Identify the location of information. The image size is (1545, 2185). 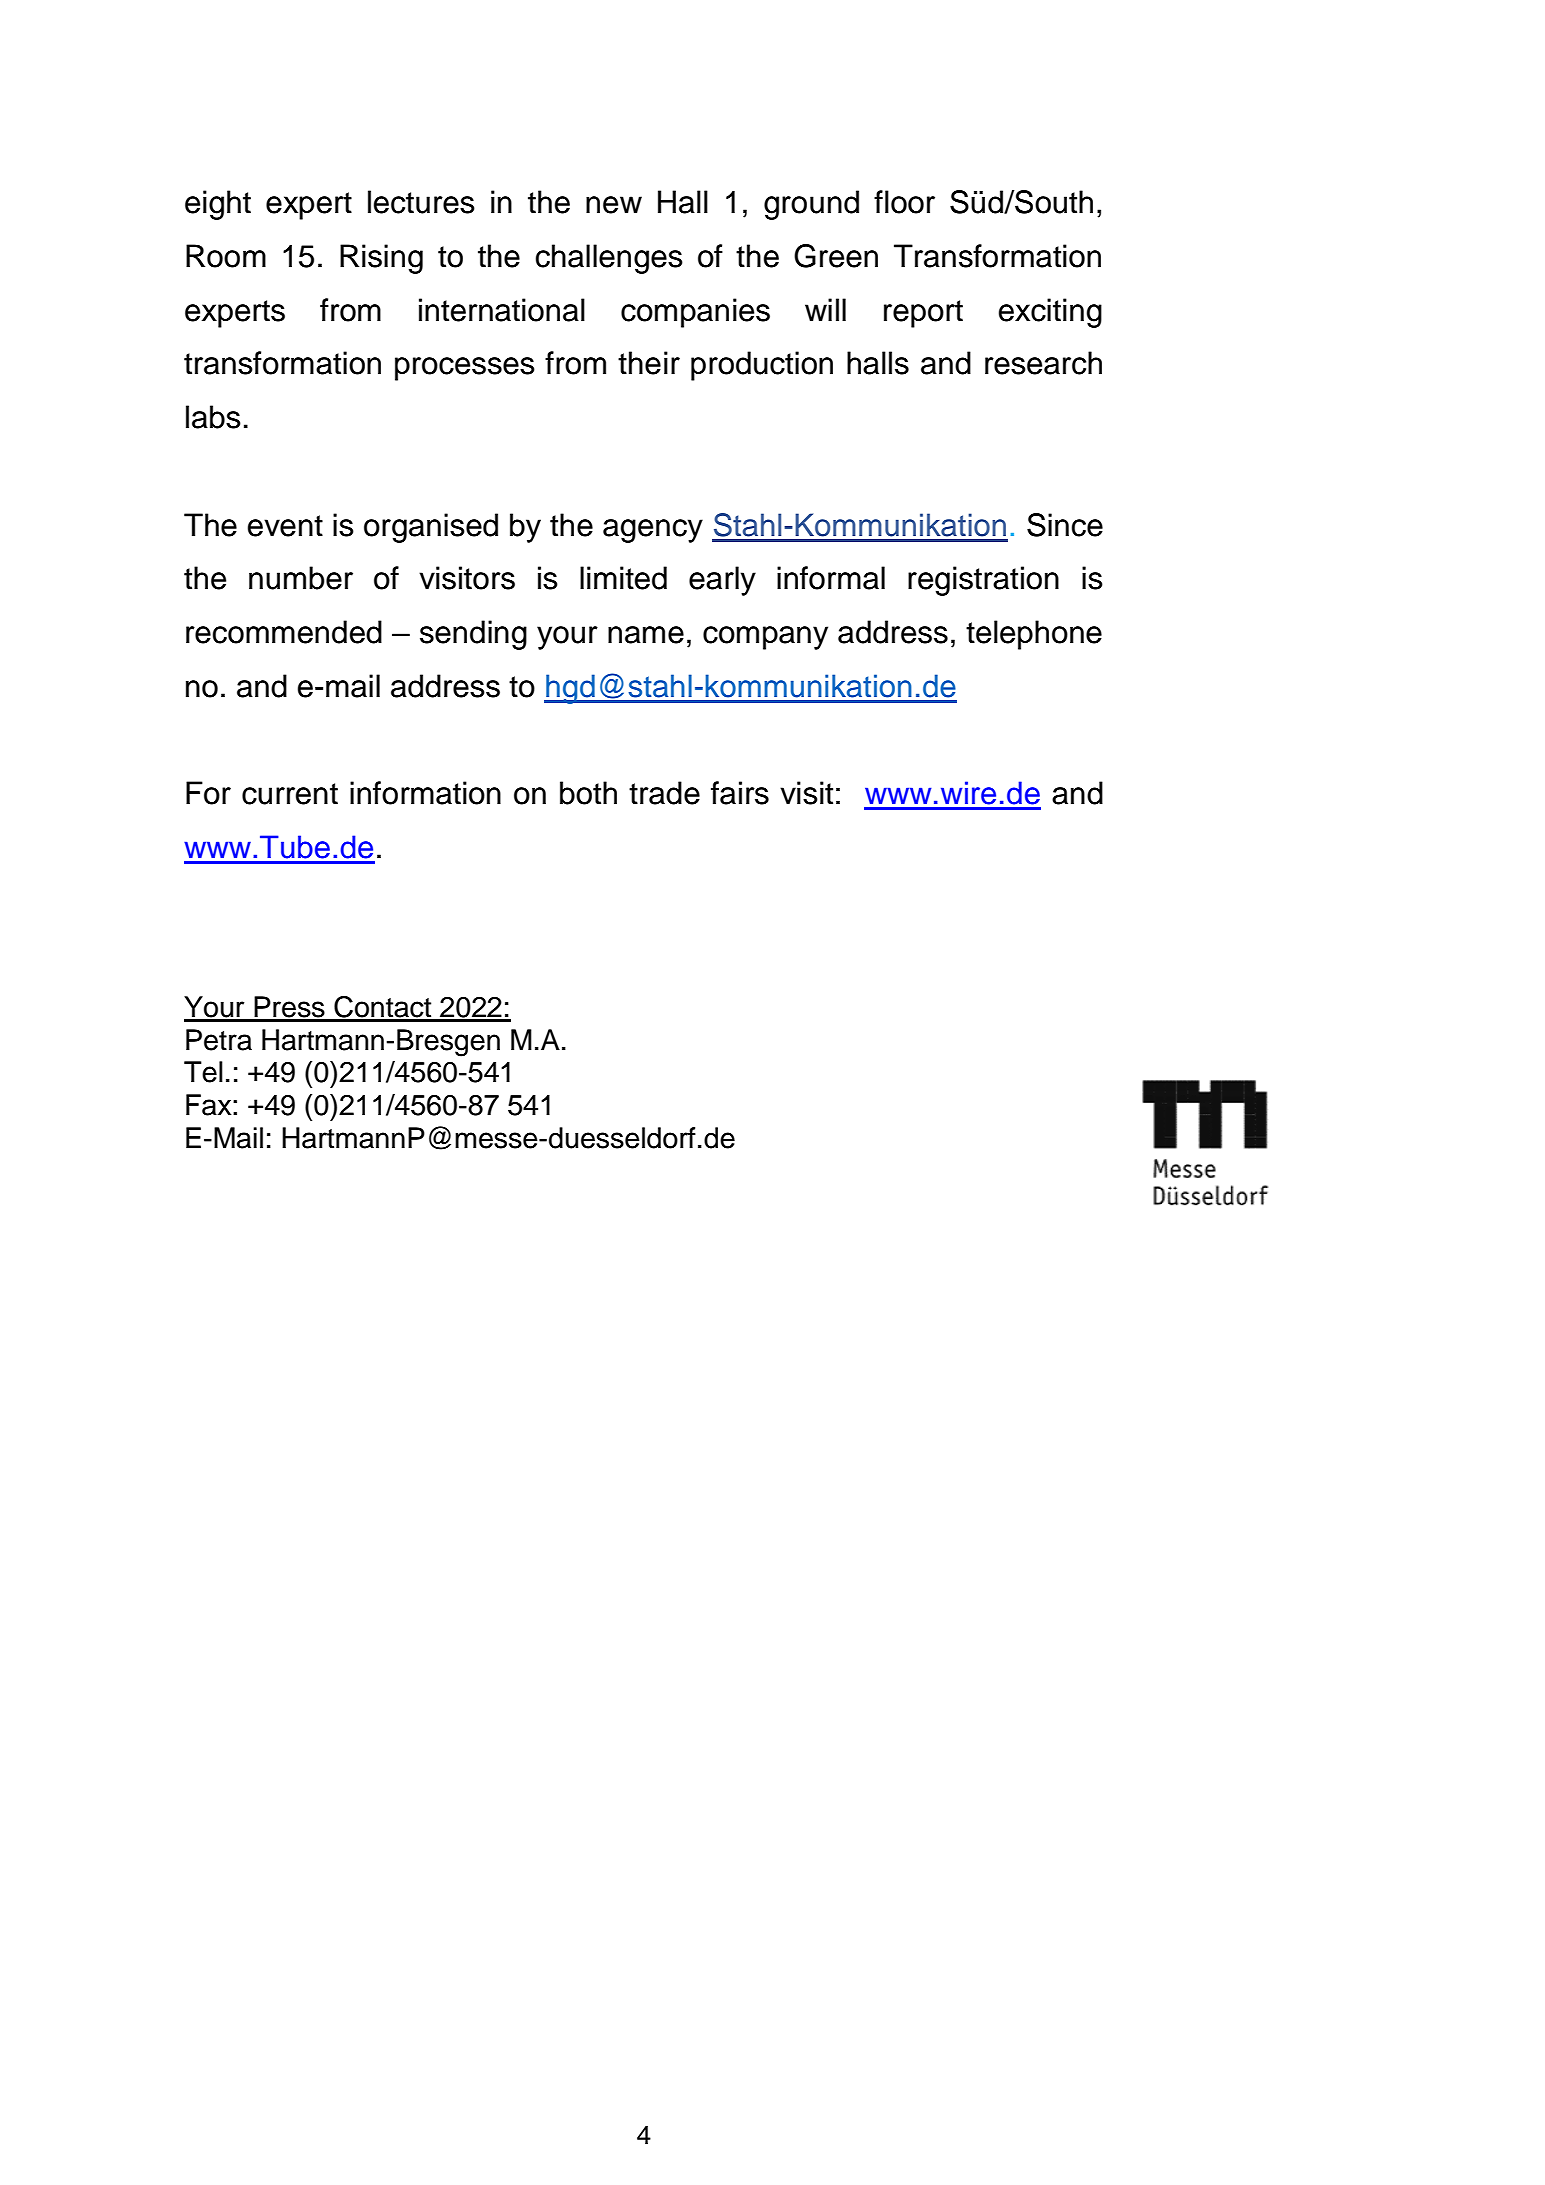
(425, 793).
